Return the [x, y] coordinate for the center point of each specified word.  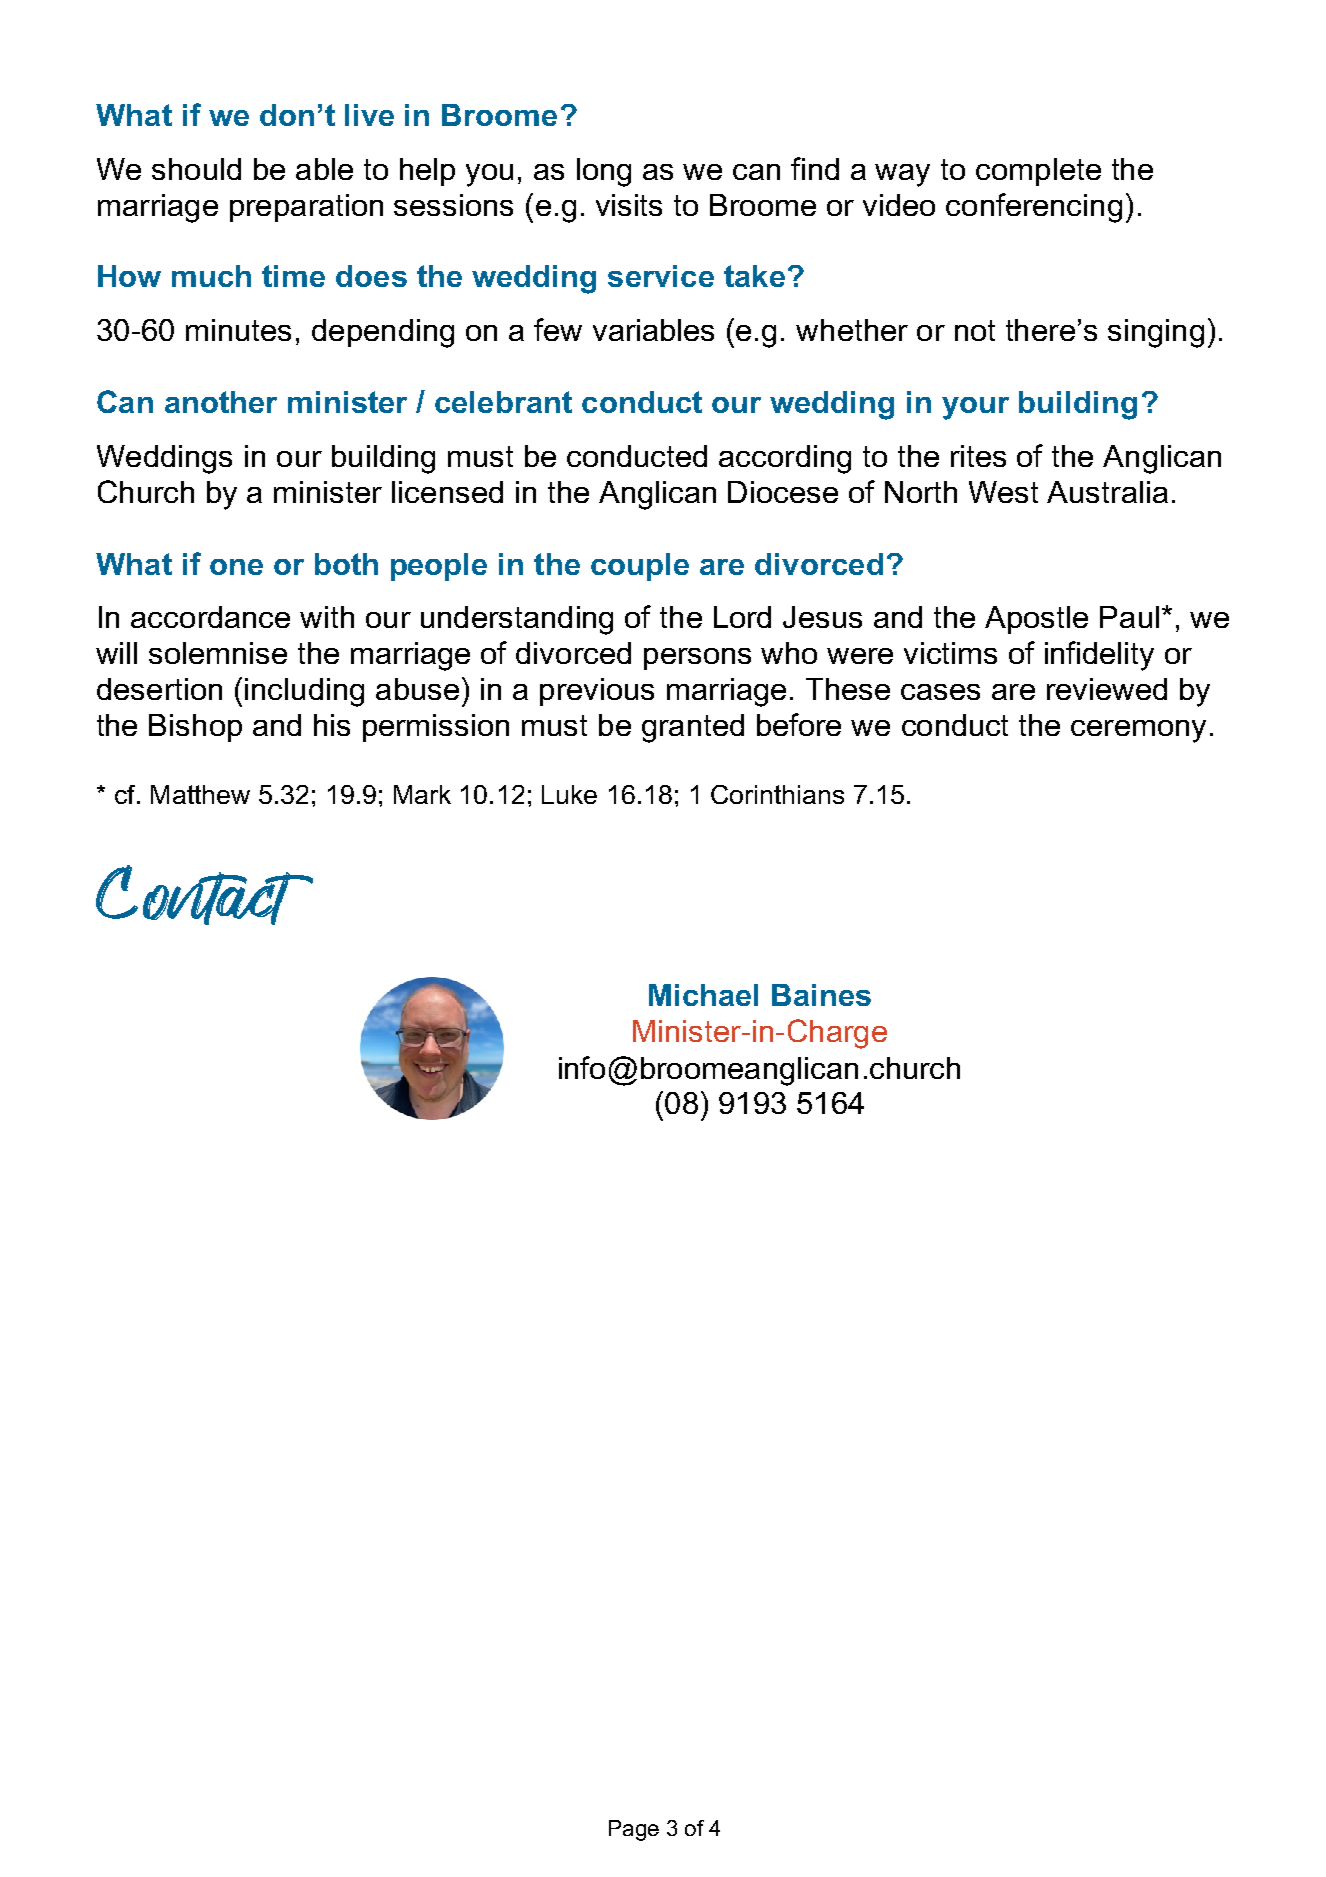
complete [1038, 172]
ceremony [1138, 731]
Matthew [200, 794]
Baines [821, 995]
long [604, 172]
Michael [703, 995]
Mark [422, 794]
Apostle [1036, 620]
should [196, 169]
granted [693, 728]
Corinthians [777, 794]
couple [640, 567]
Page [634, 1830]
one [236, 567]
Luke [569, 794]
